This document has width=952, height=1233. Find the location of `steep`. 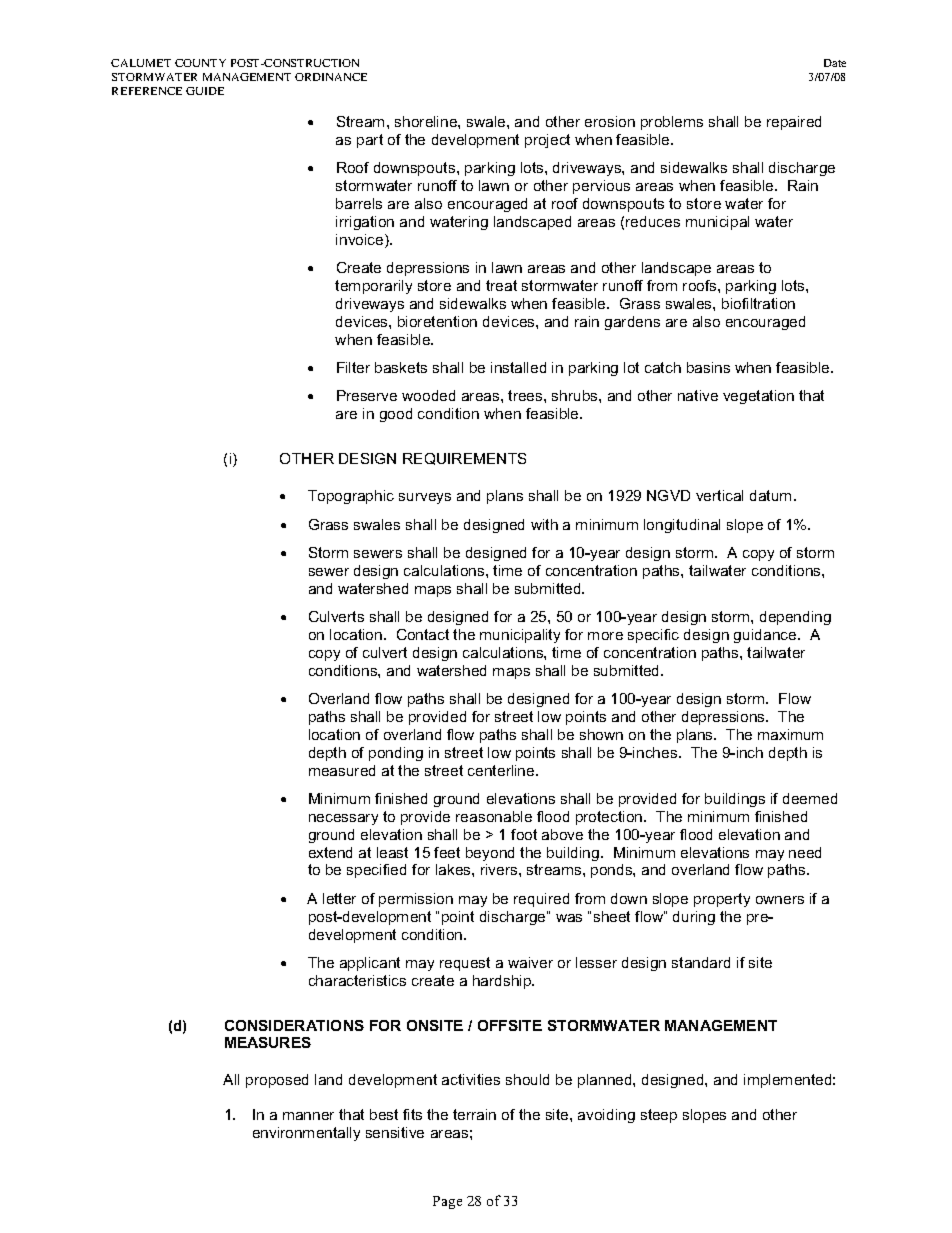

steep is located at coordinates (659, 1116).
